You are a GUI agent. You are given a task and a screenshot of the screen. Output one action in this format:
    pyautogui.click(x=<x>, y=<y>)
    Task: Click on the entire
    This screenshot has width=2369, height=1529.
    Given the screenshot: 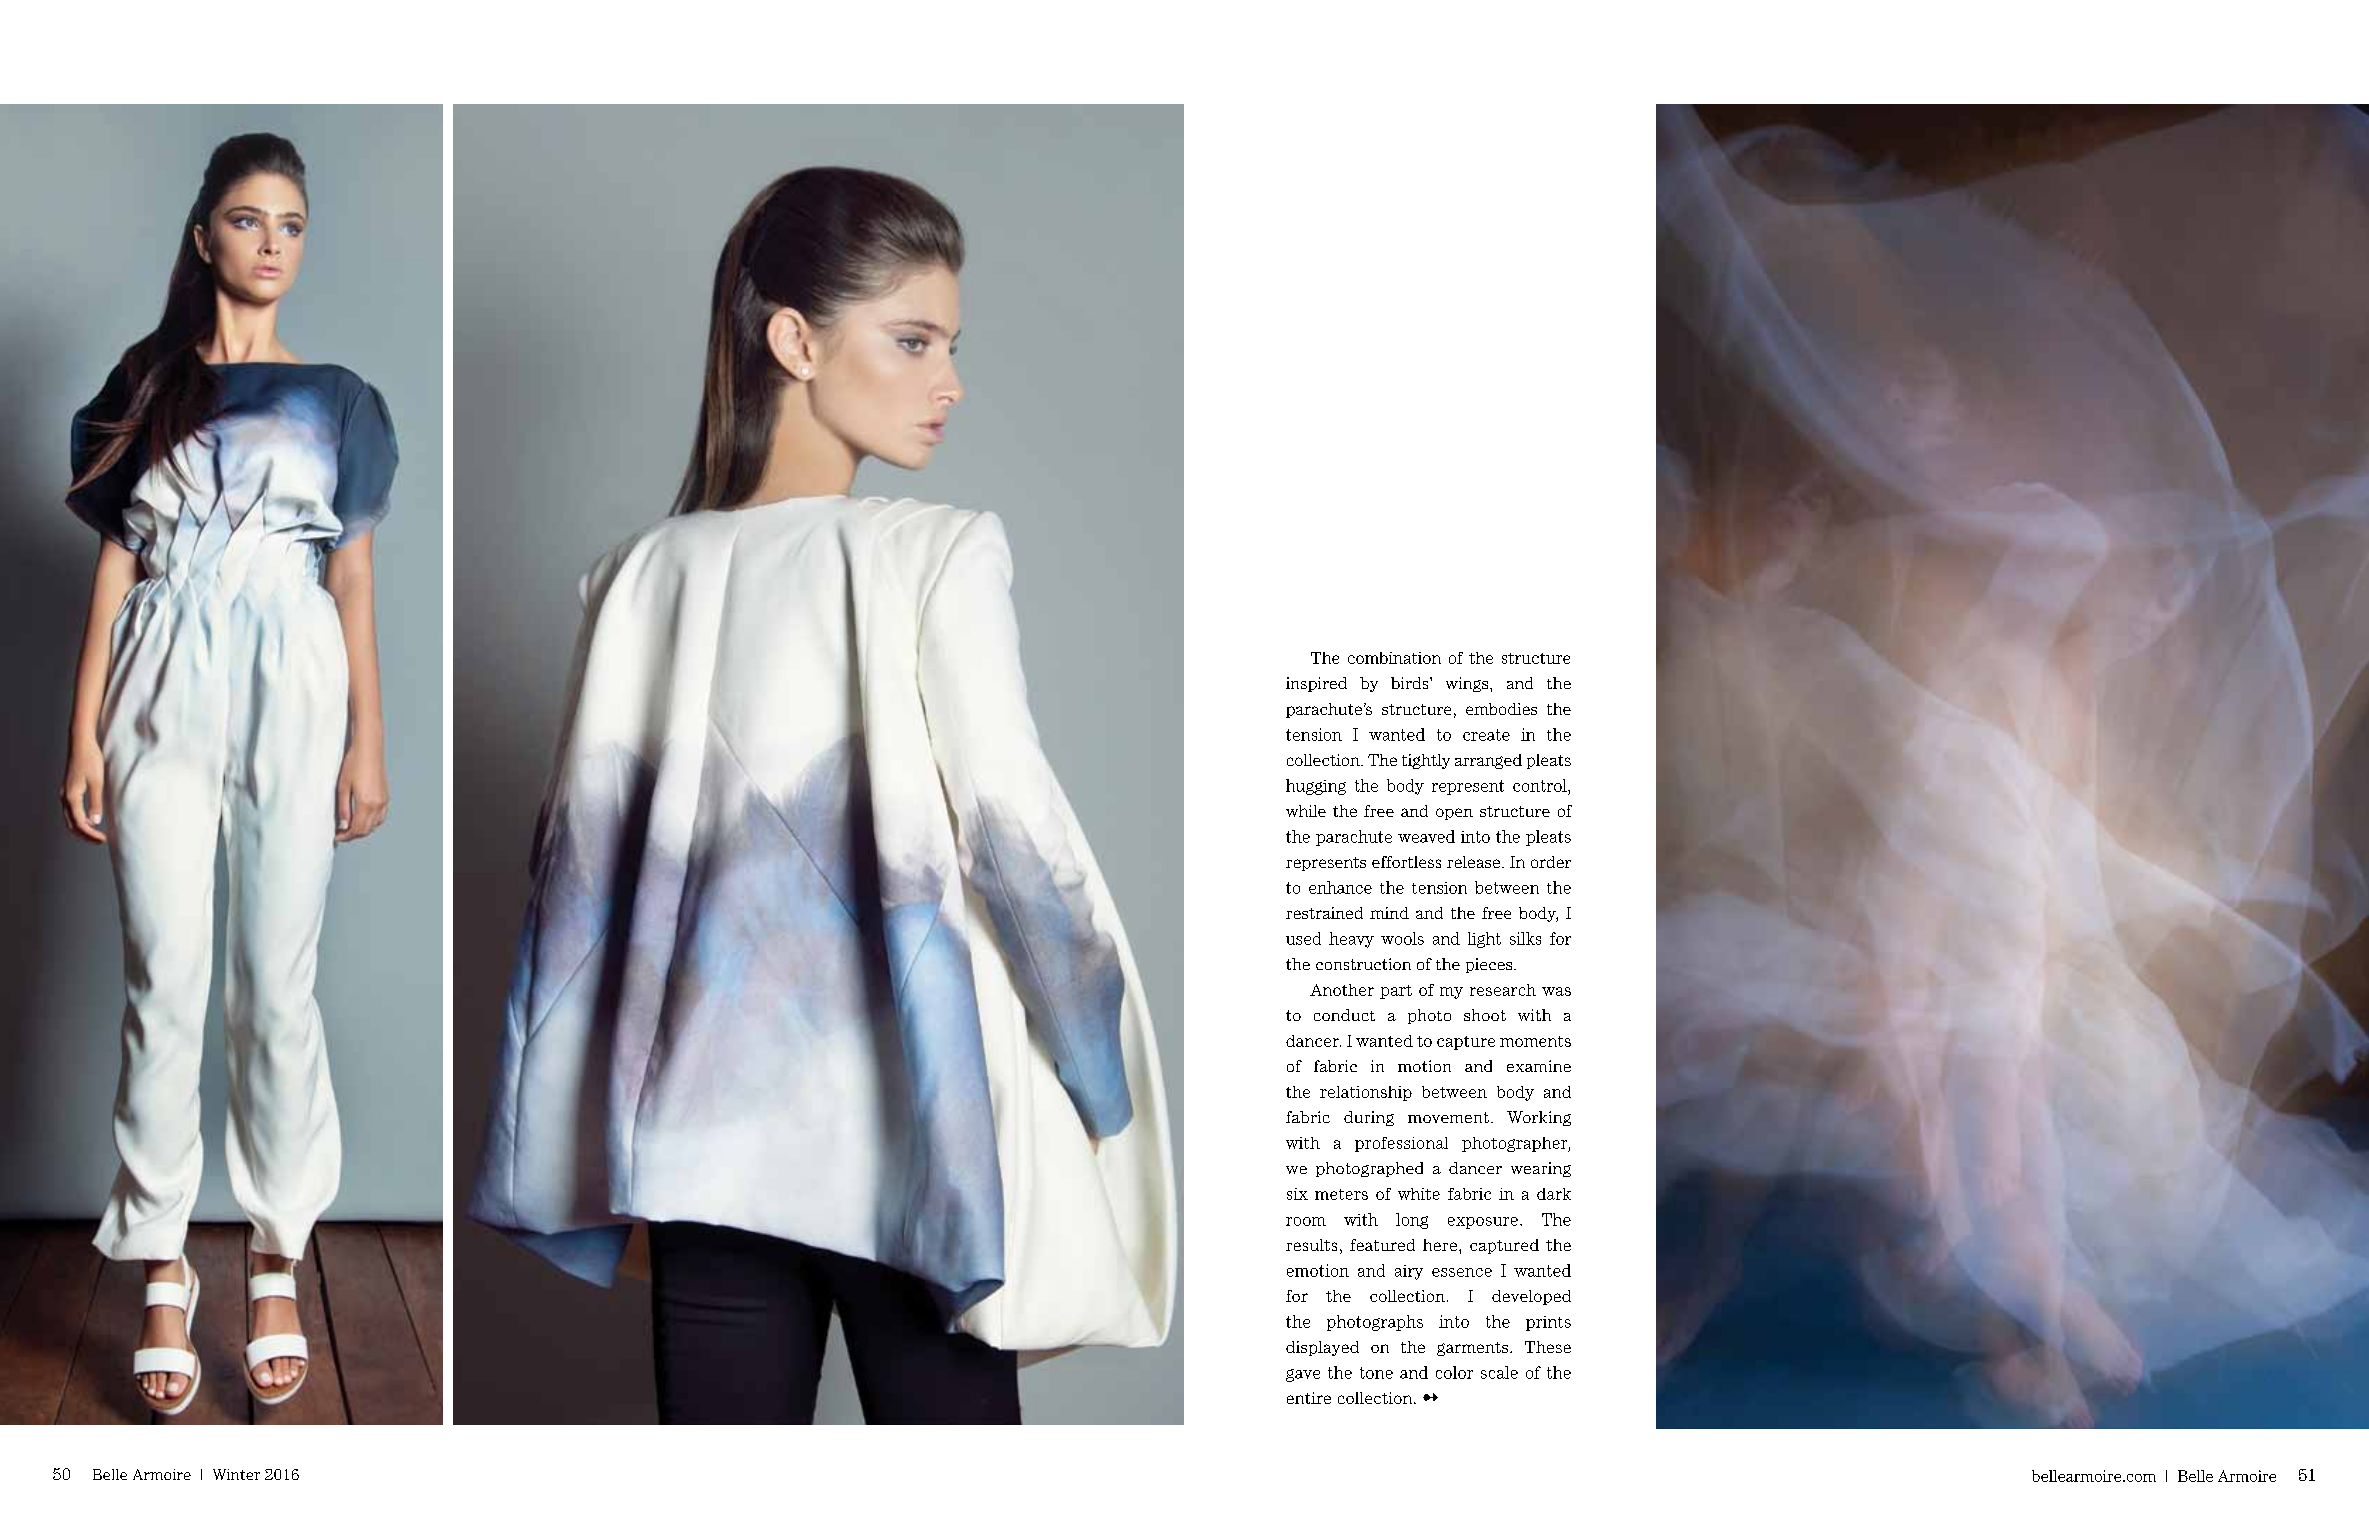 What is the action you would take?
    pyautogui.click(x=1309, y=1398)
